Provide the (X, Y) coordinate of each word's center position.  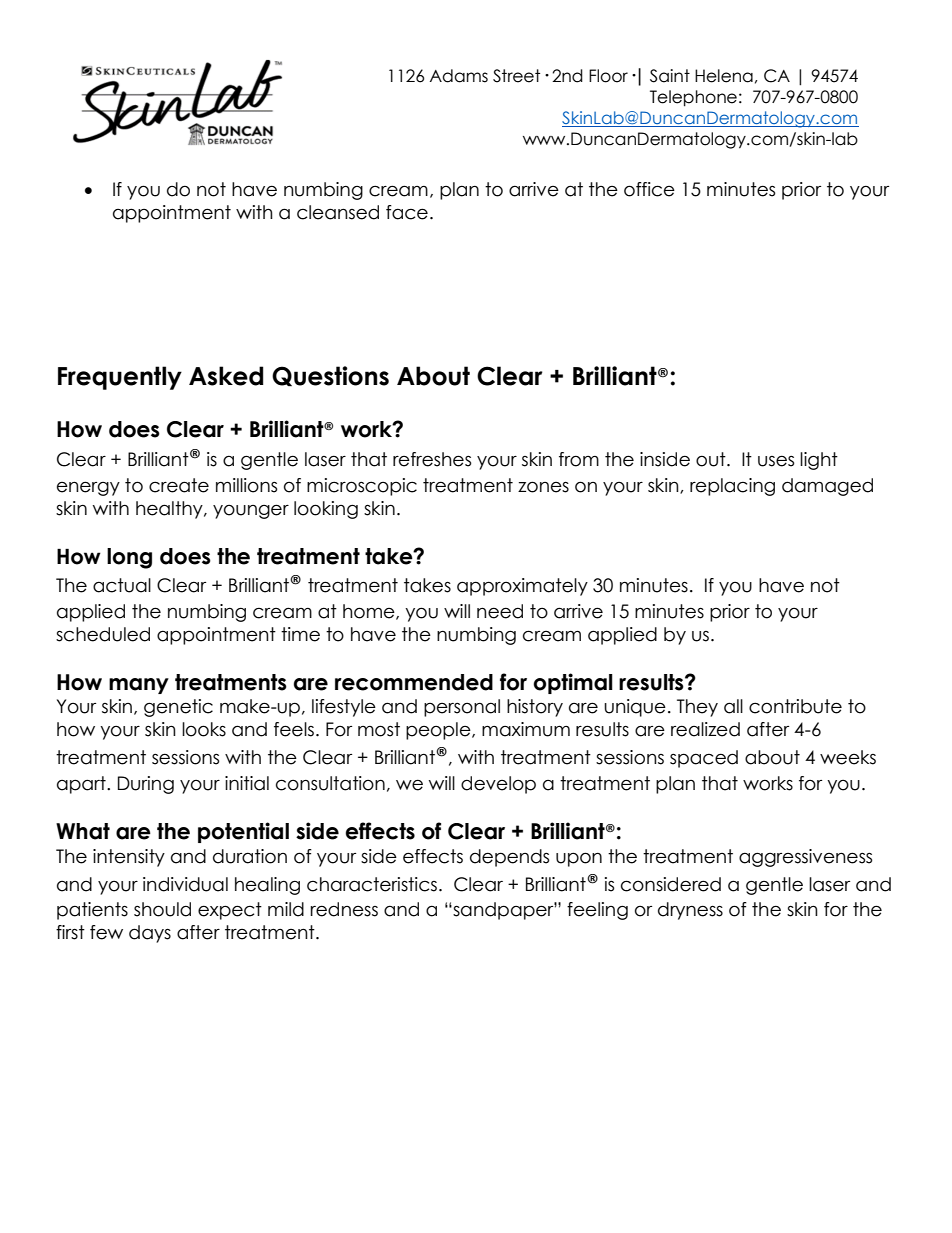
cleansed (338, 212)
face (407, 212)
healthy (170, 510)
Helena (724, 76)
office (649, 189)
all (733, 706)
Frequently (120, 378)
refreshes (432, 459)
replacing (732, 487)
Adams (459, 76)
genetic (178, 708)
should (162, 909)
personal (462, 708)
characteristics (372, 884)
